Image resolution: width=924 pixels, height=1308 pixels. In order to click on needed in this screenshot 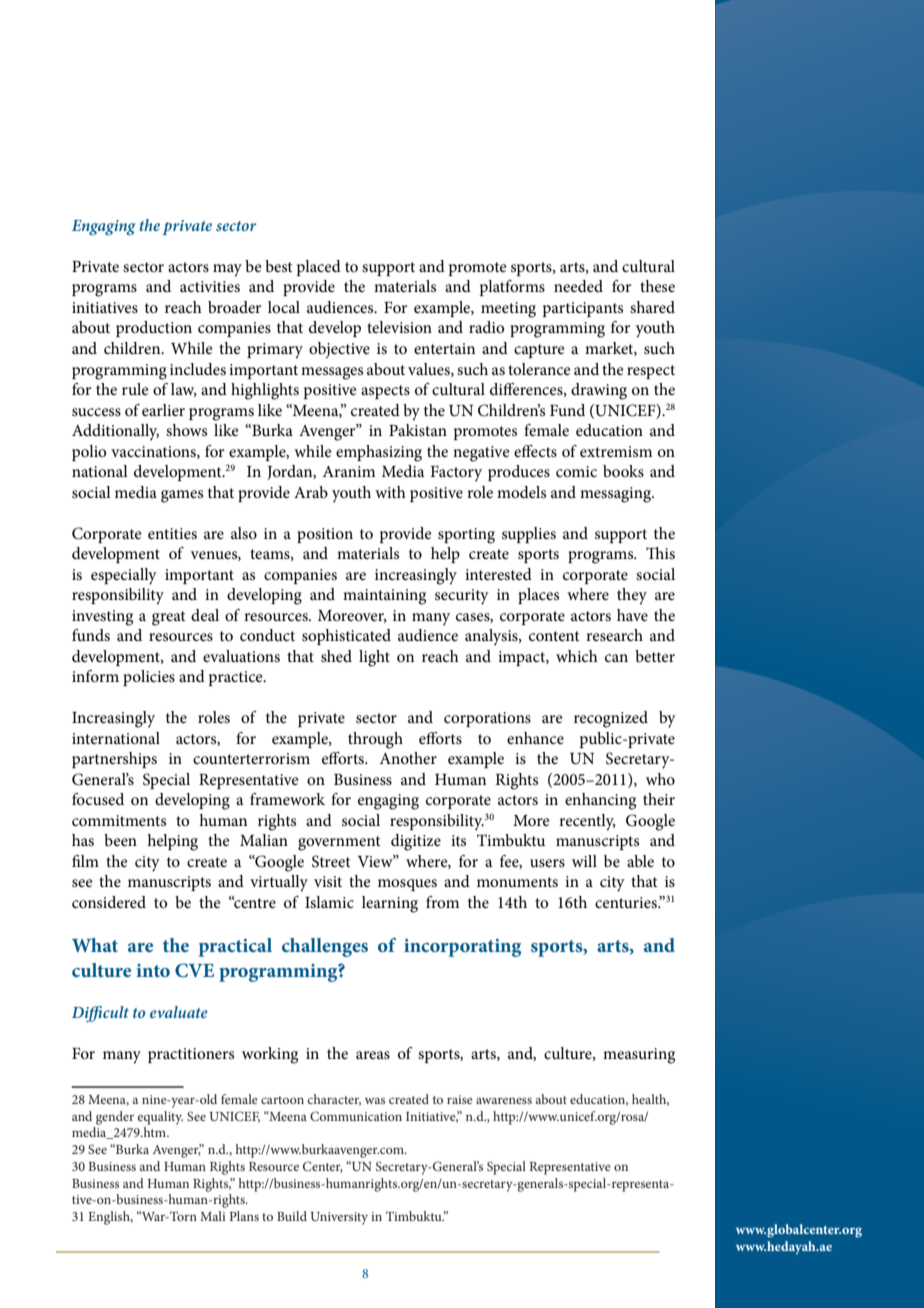, I will do `click(578, 286)`.
